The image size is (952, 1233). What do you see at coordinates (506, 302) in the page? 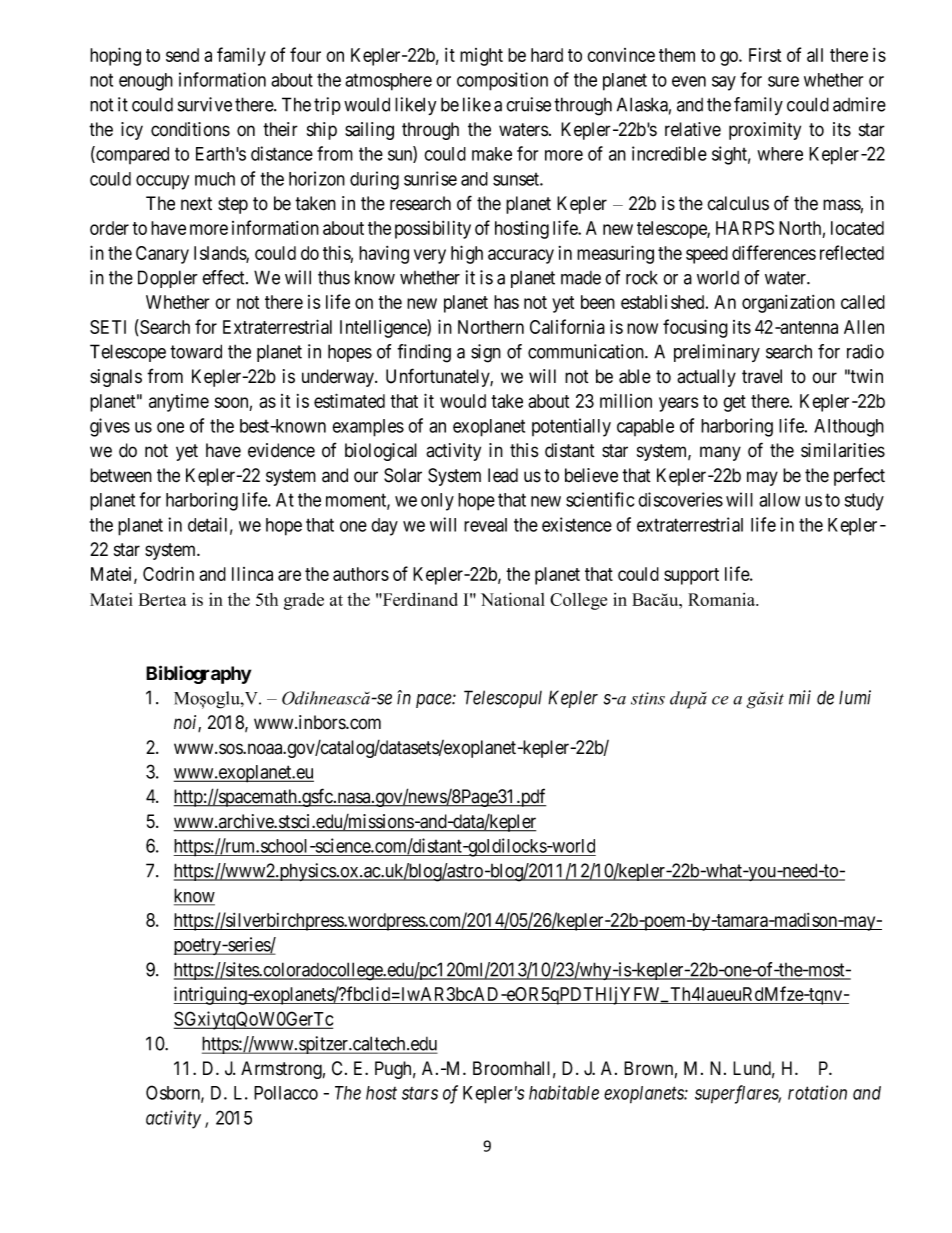
I see `has` at bounding box center [506, 302].
